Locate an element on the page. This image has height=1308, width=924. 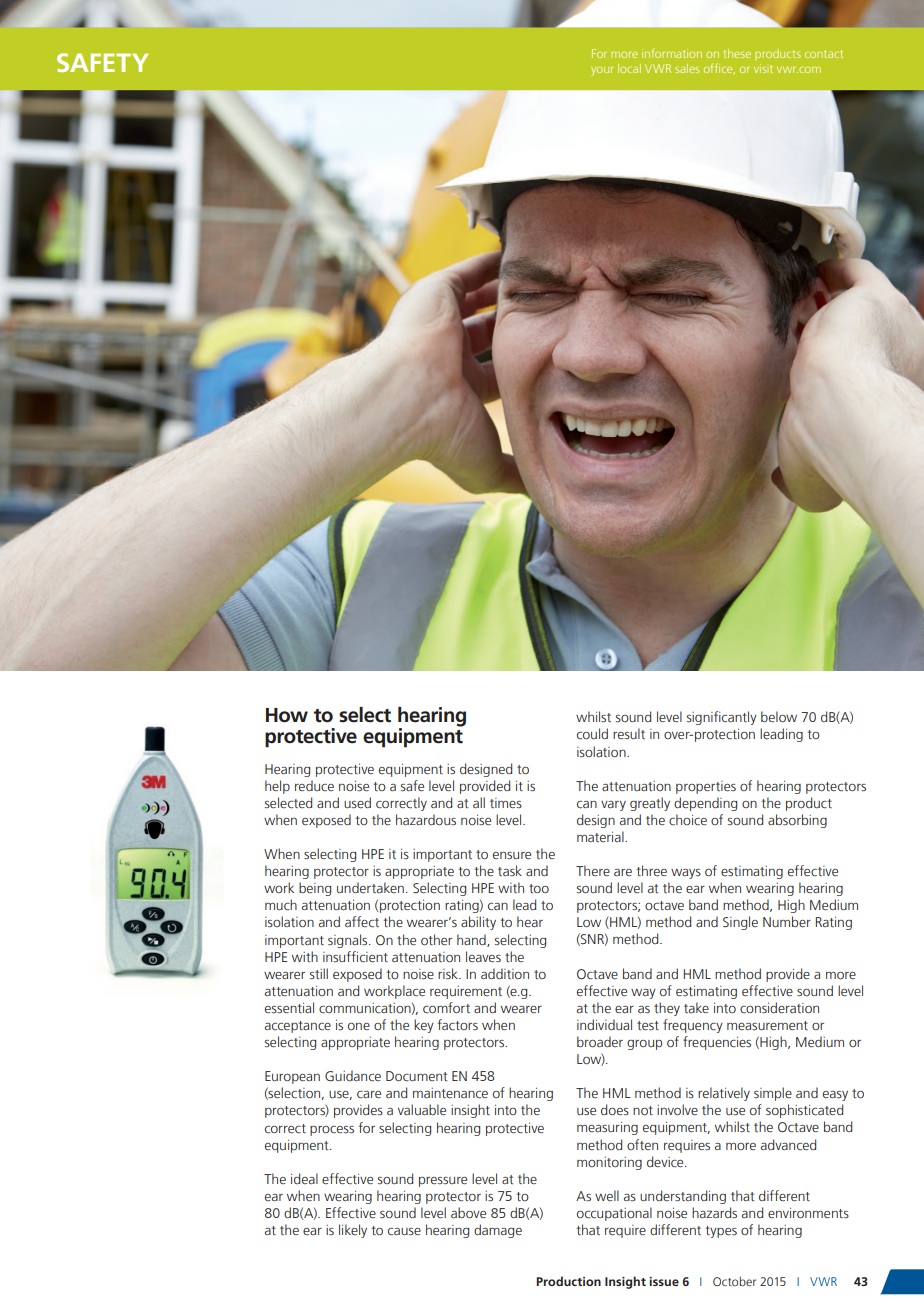
likely is located at coordinates (353, 1231).
